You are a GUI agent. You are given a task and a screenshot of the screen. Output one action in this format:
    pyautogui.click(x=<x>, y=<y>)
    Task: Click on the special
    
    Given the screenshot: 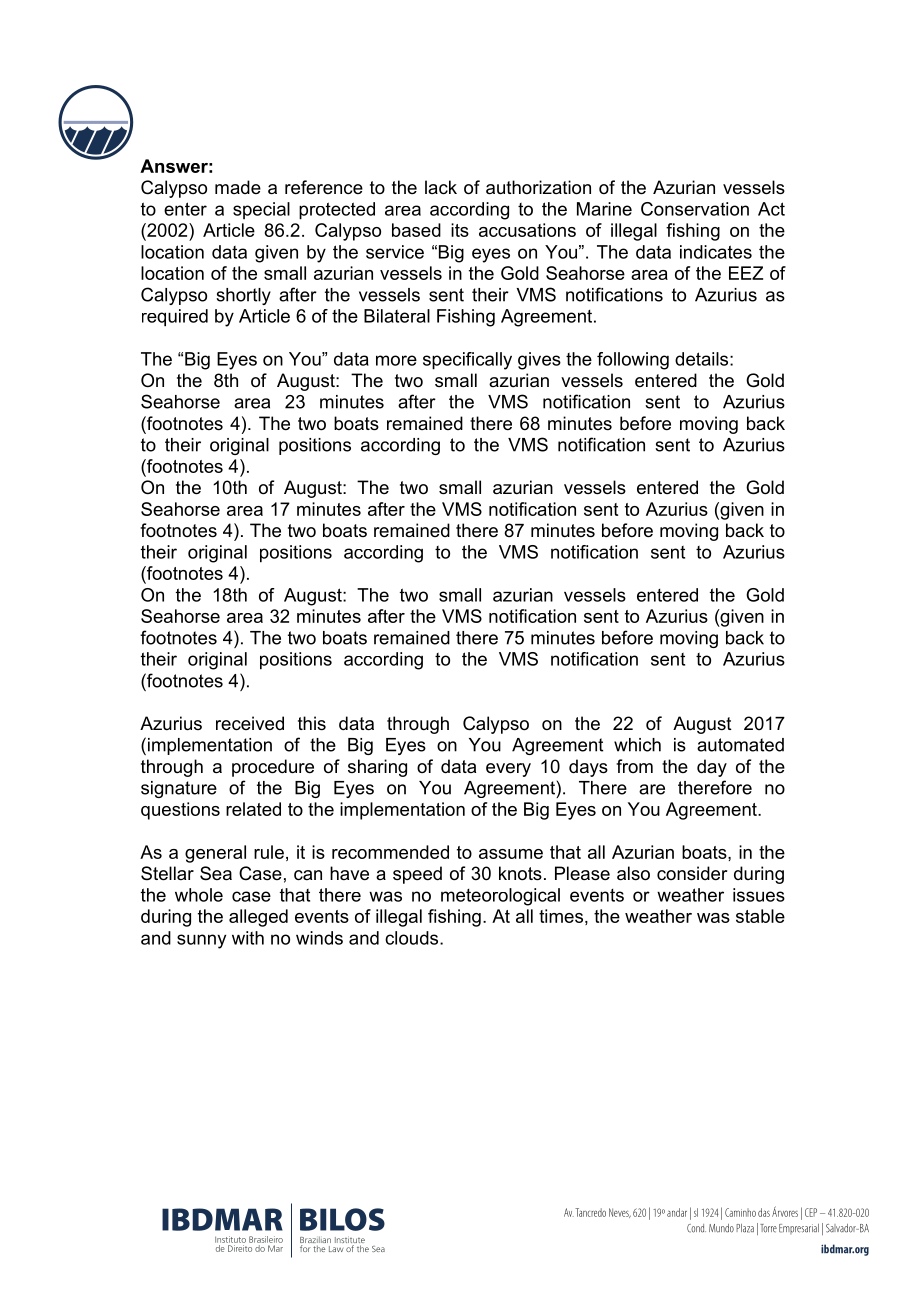 What is the action you would take?
    pyautogui.click(x=261, y=210)
